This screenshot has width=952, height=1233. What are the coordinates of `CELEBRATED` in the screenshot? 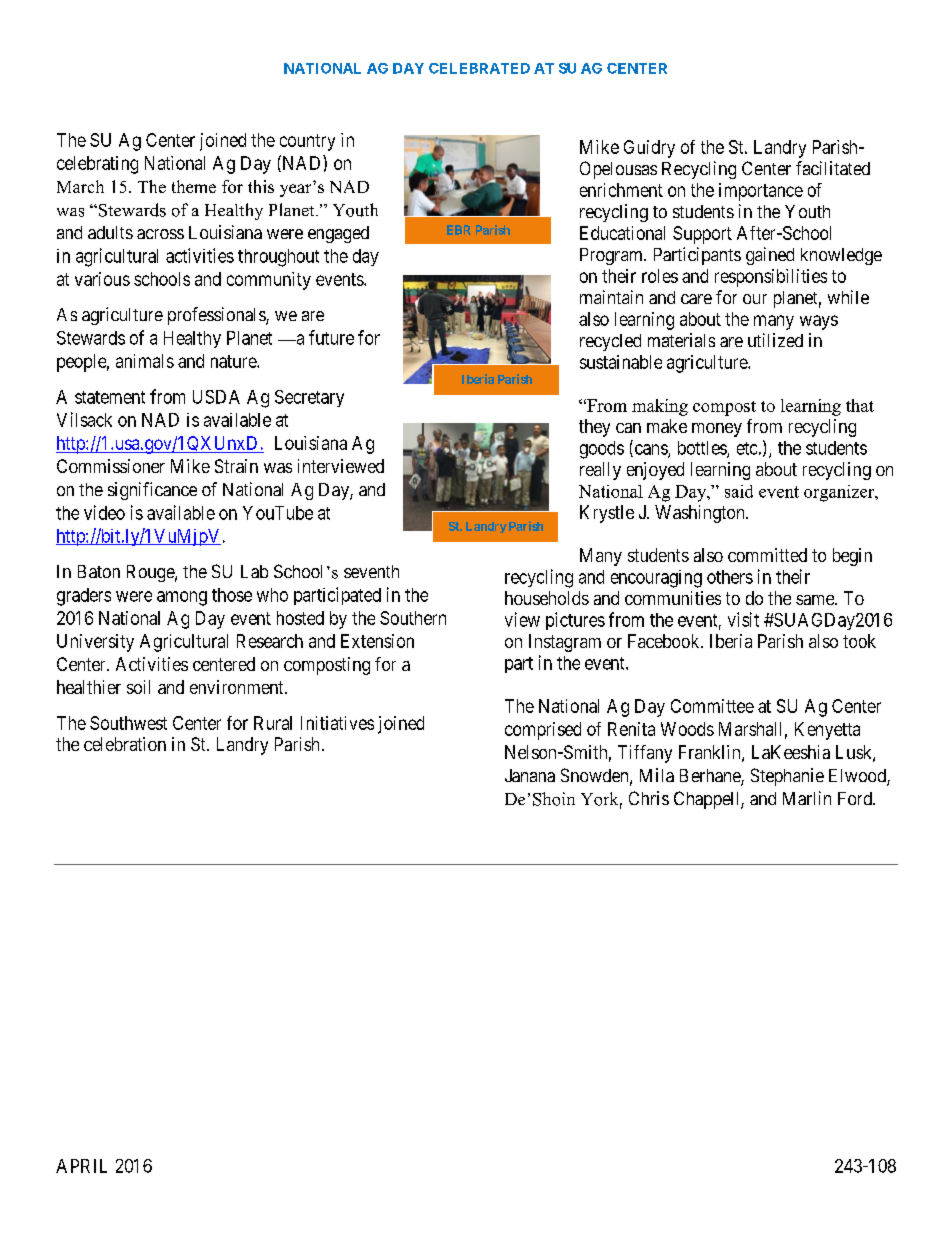 It's located at (479, 68).
